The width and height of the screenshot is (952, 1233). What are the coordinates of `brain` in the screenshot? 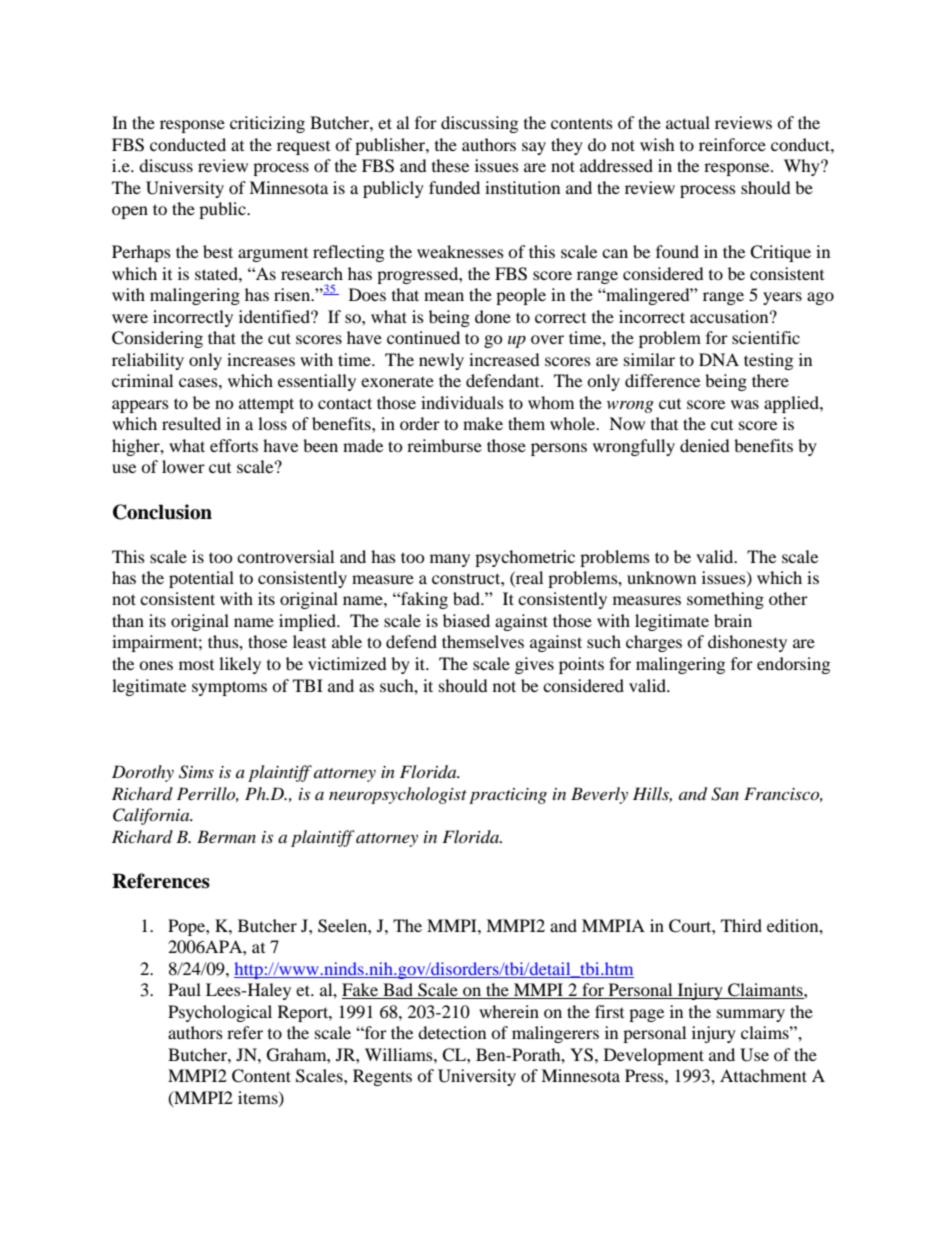 It's located at (733, 620).
